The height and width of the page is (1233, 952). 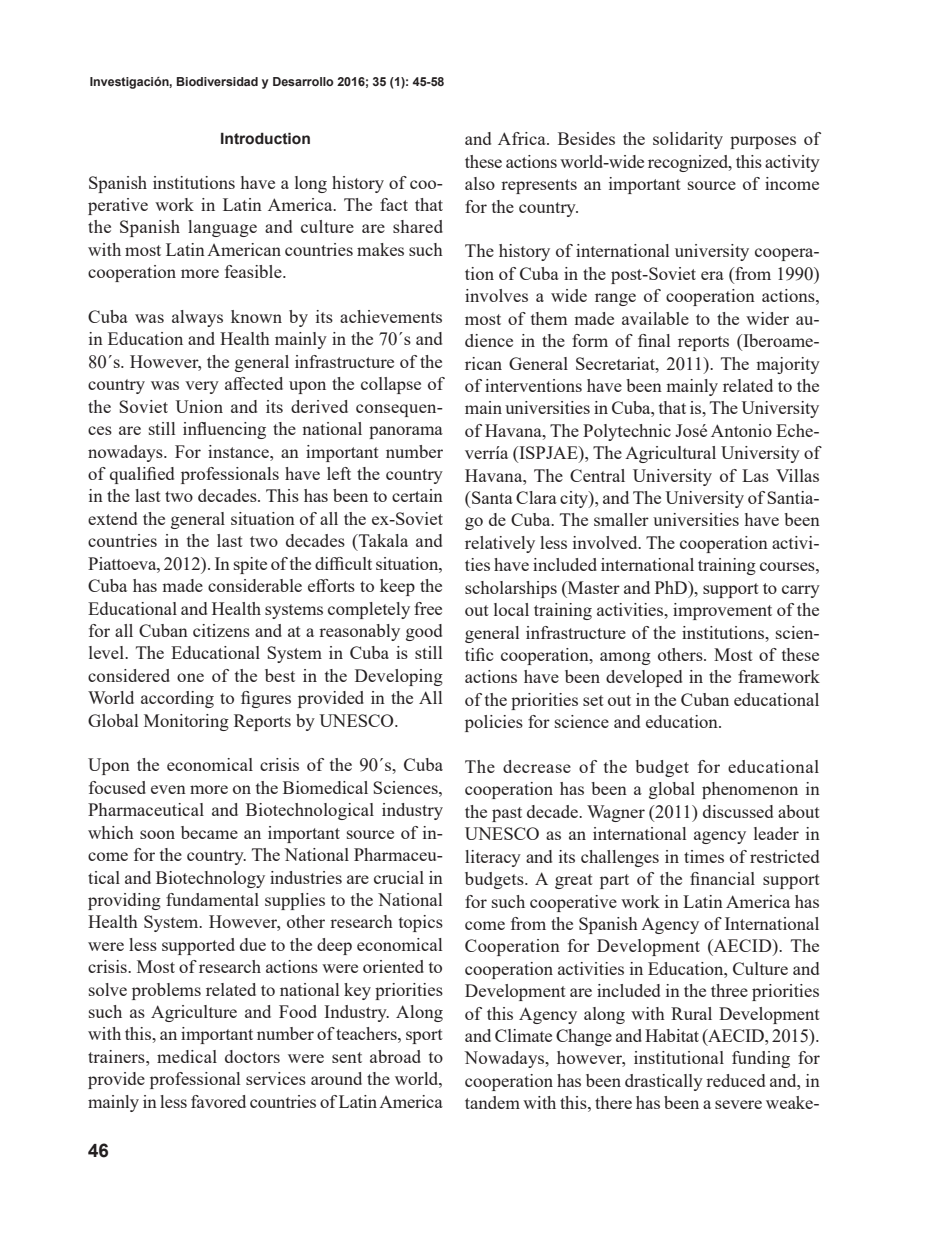 I want to click on free, so click(x=428, y=608).
